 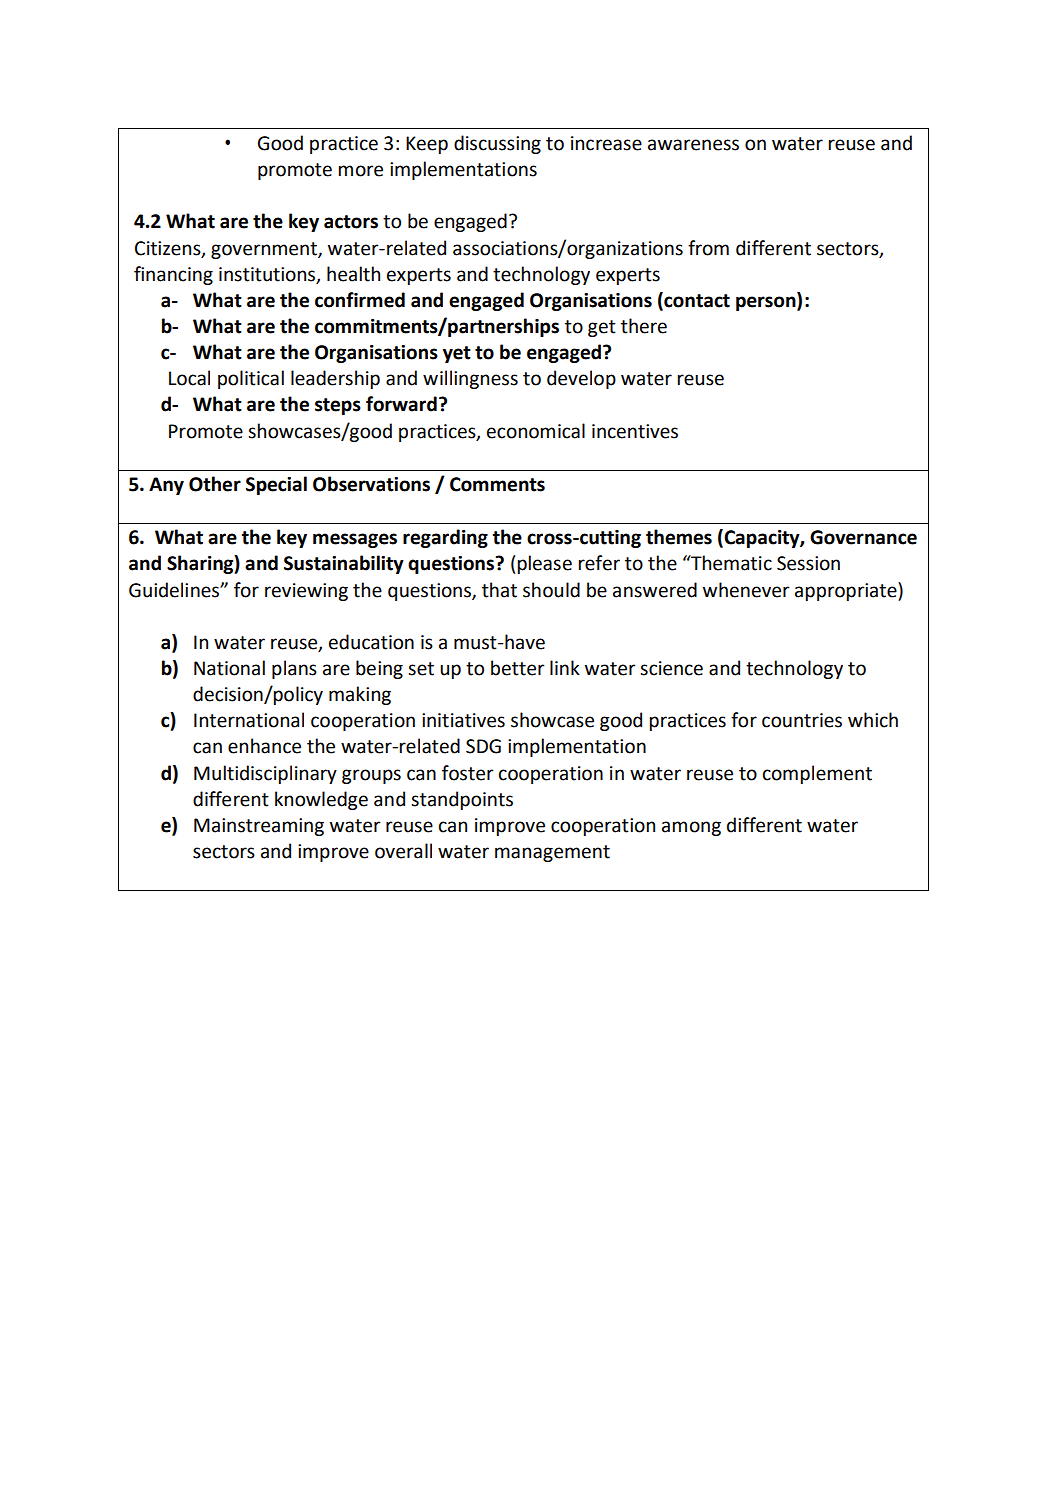 What do you see at coordinates (361, 171) in the page?
I see `more` at bounding box center [361, 171].
